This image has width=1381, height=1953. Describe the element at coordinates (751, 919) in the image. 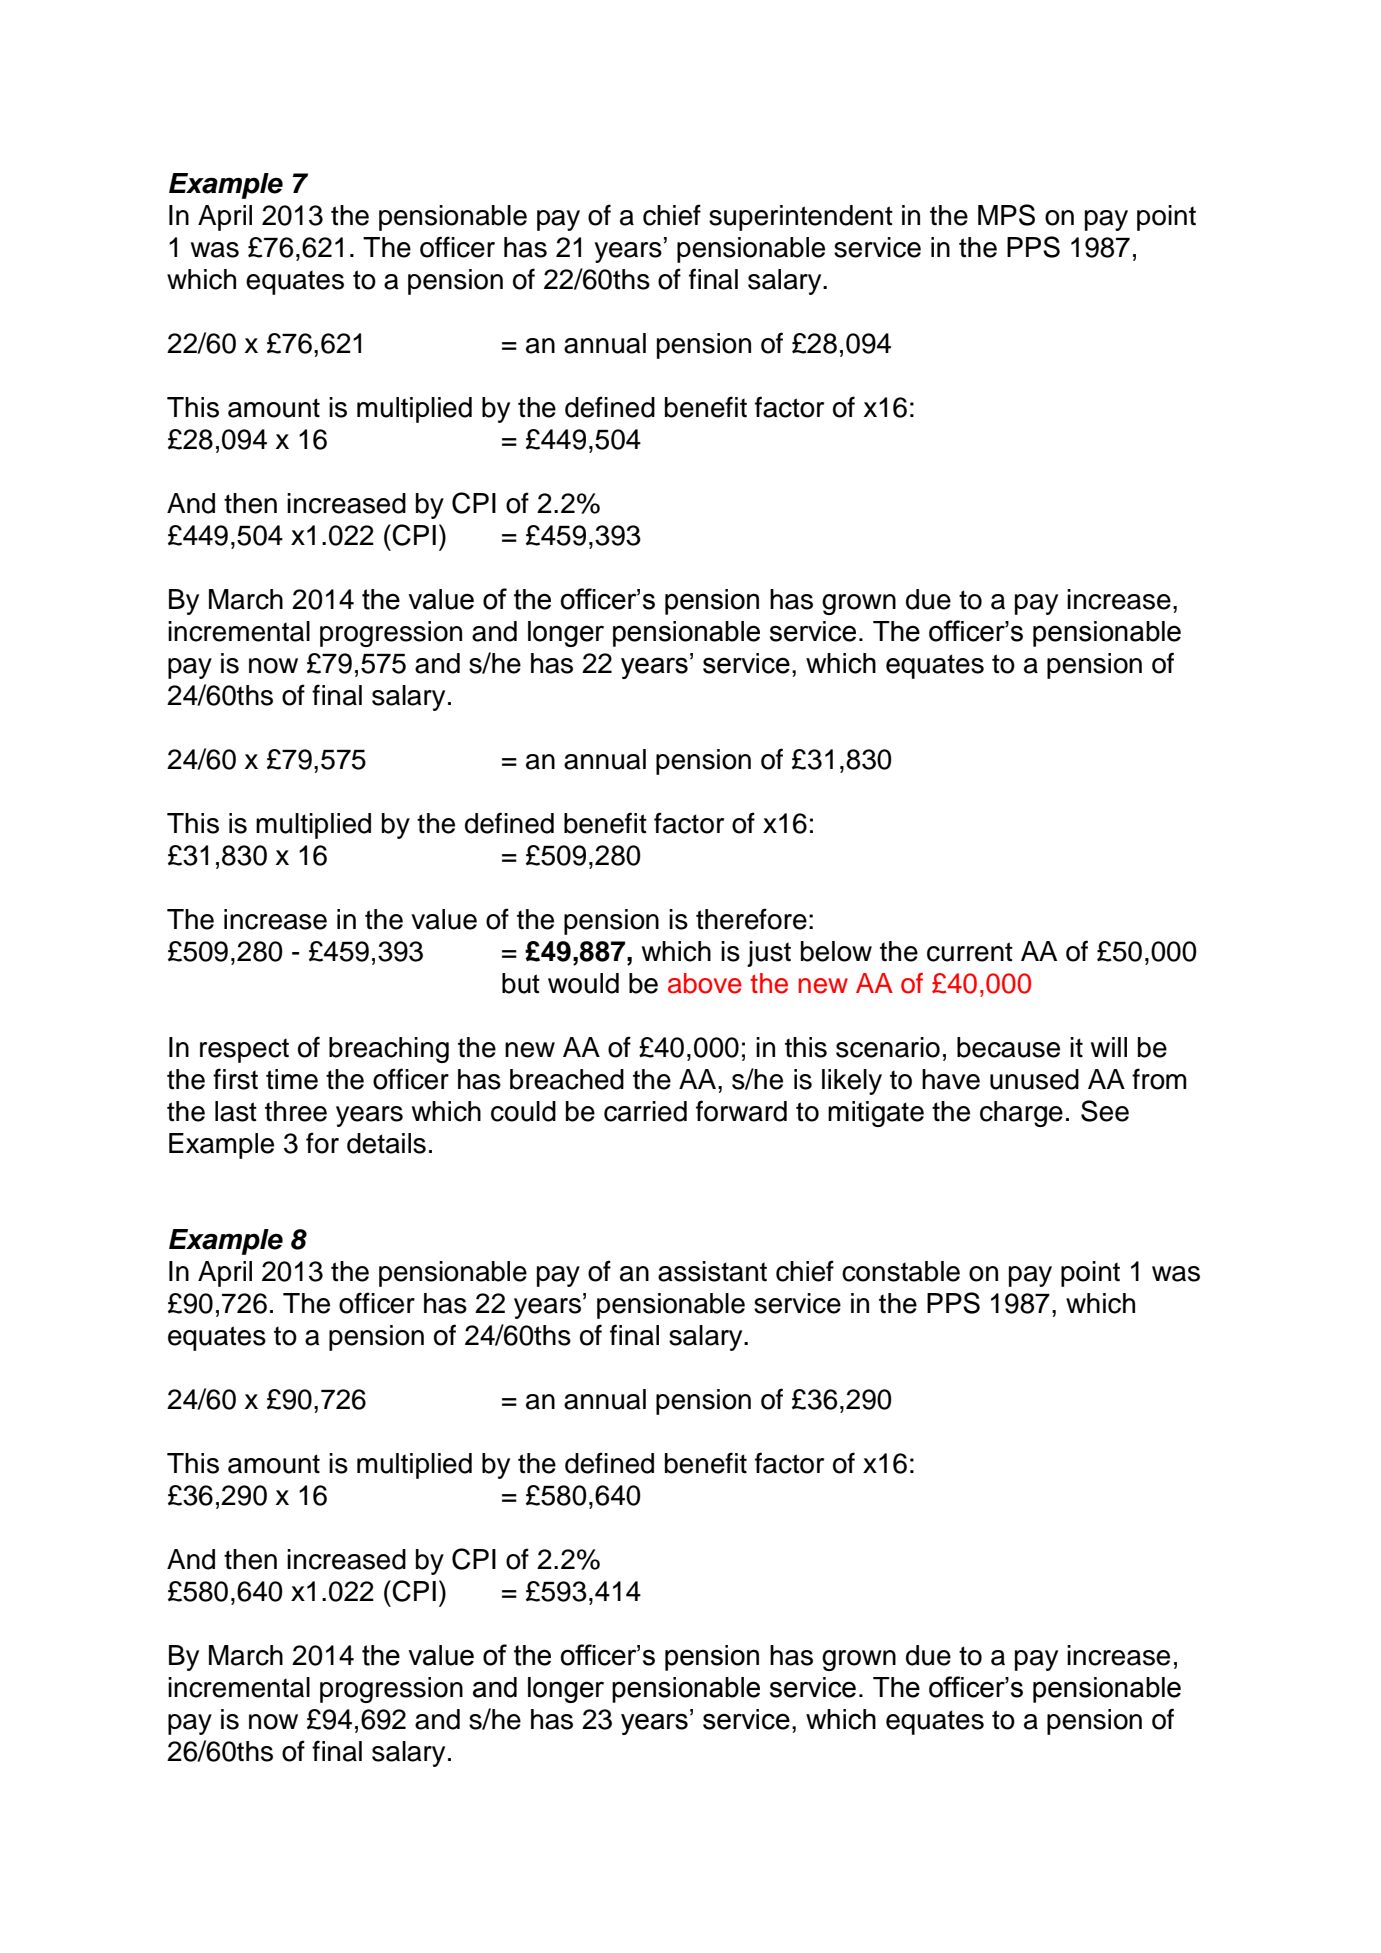

I see `therefore` at that location.
